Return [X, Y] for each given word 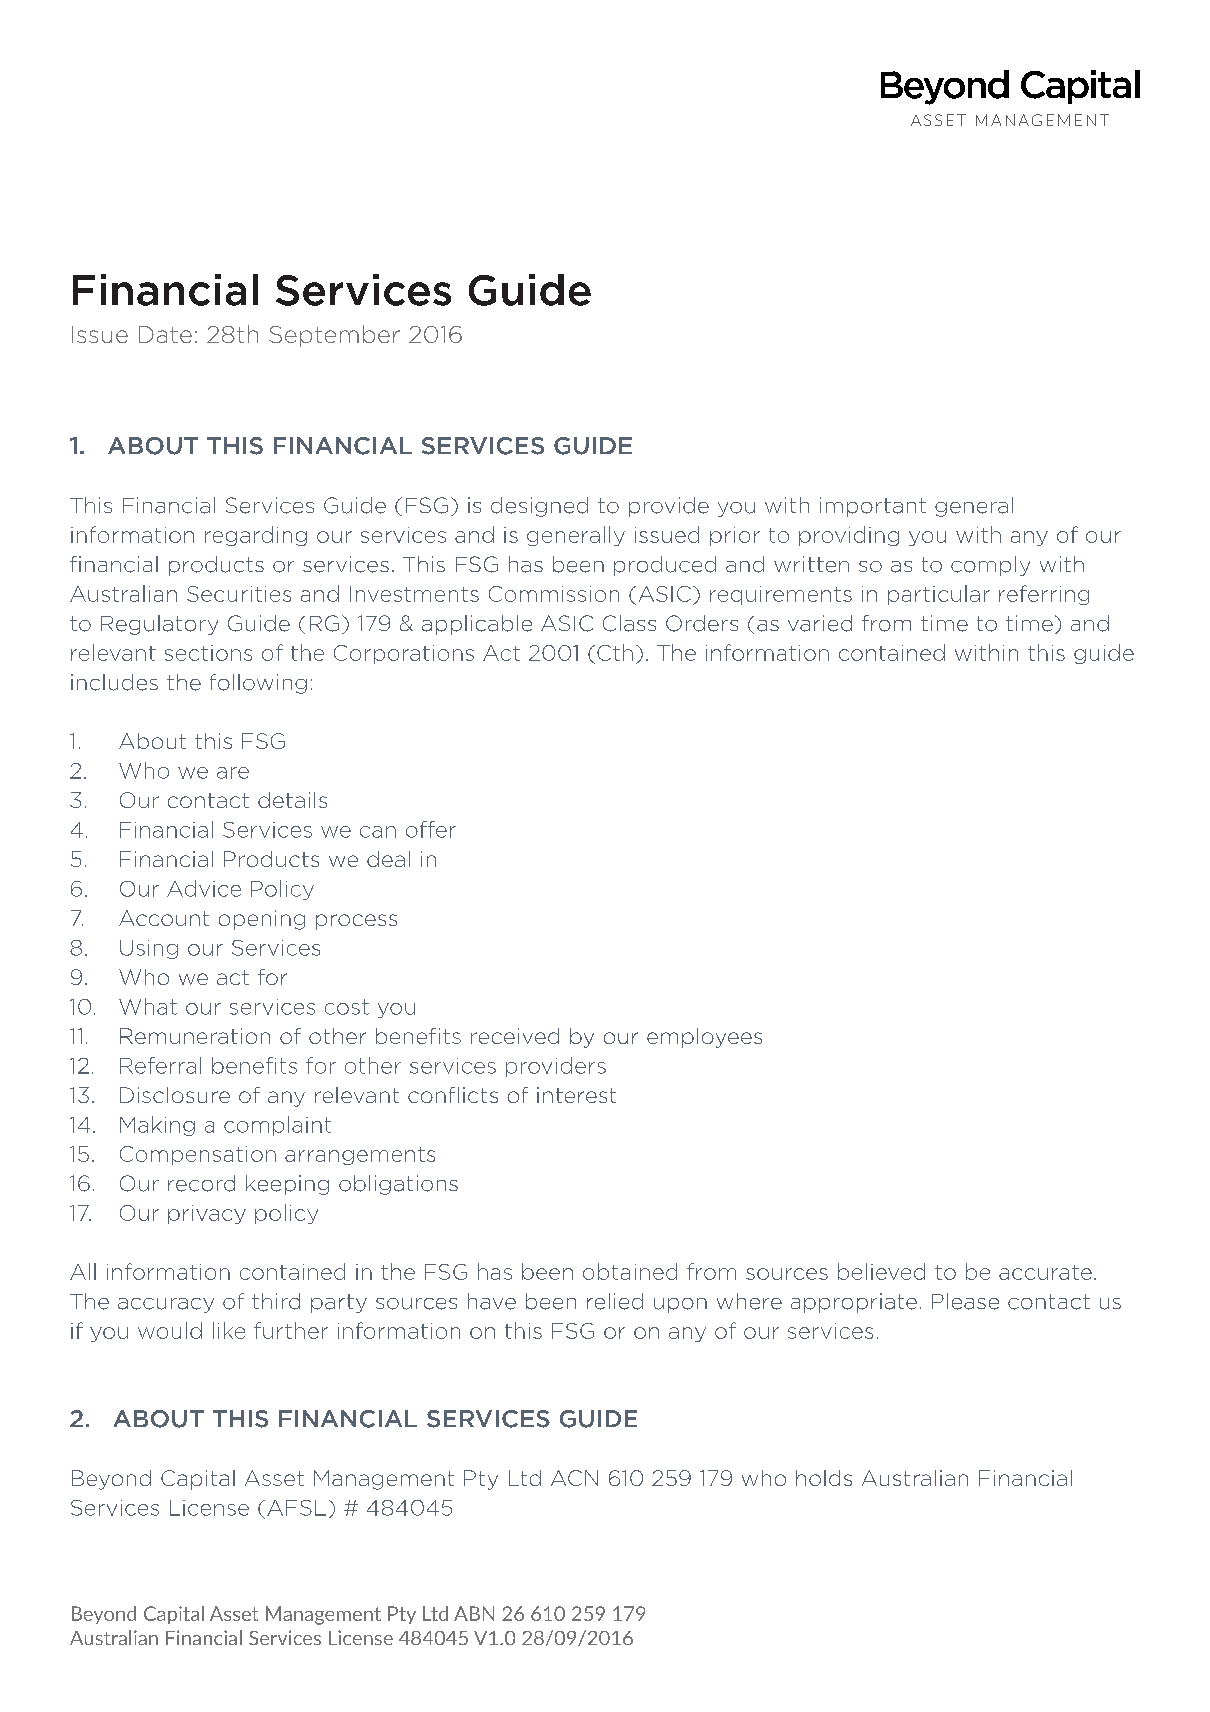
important [873, 507]
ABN [474, 1613]
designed [539, 507]
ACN [574, 1478]
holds [824, 1478]
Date [165, 334]
